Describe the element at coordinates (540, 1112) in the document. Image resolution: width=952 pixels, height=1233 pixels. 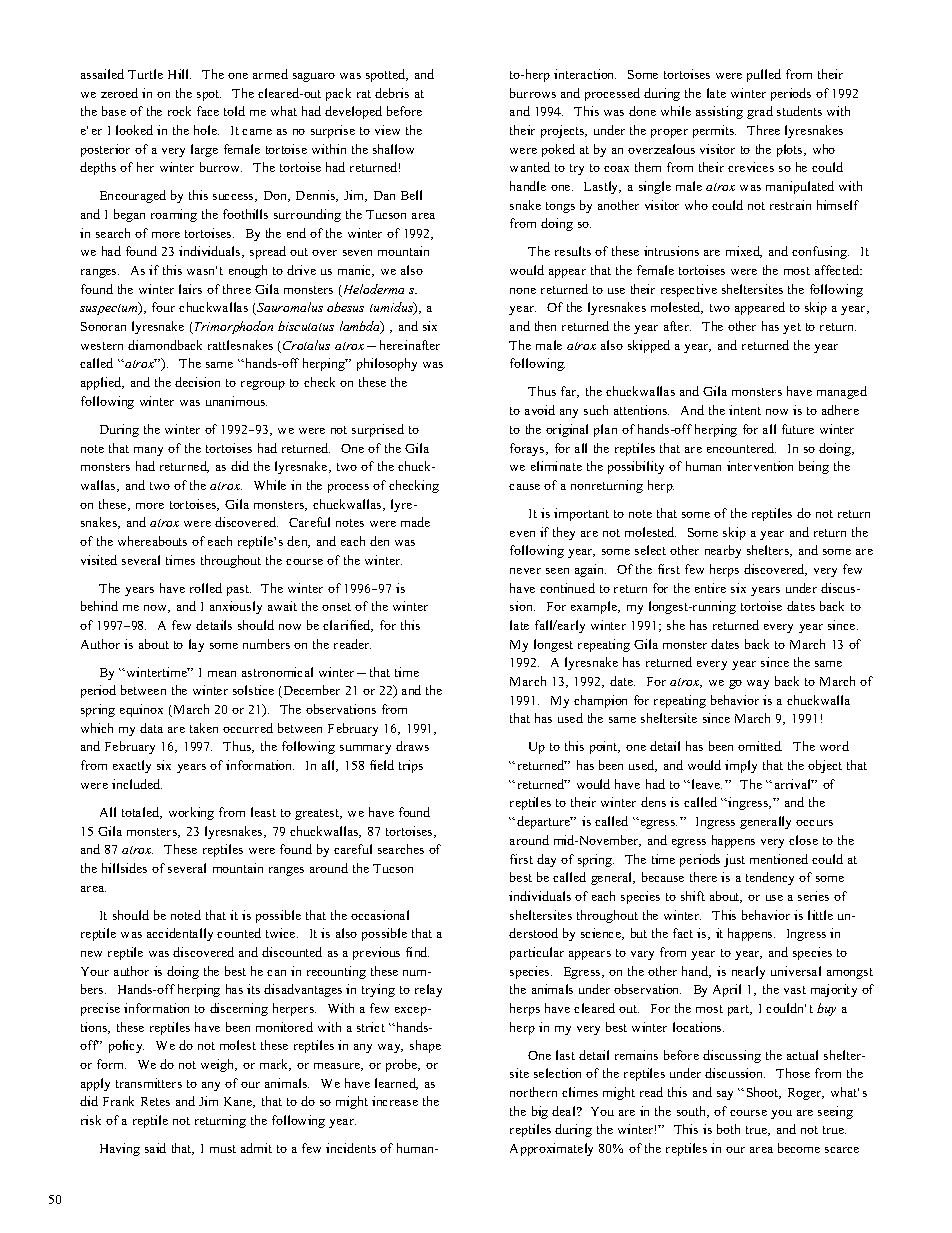
I see `big` at that location.
